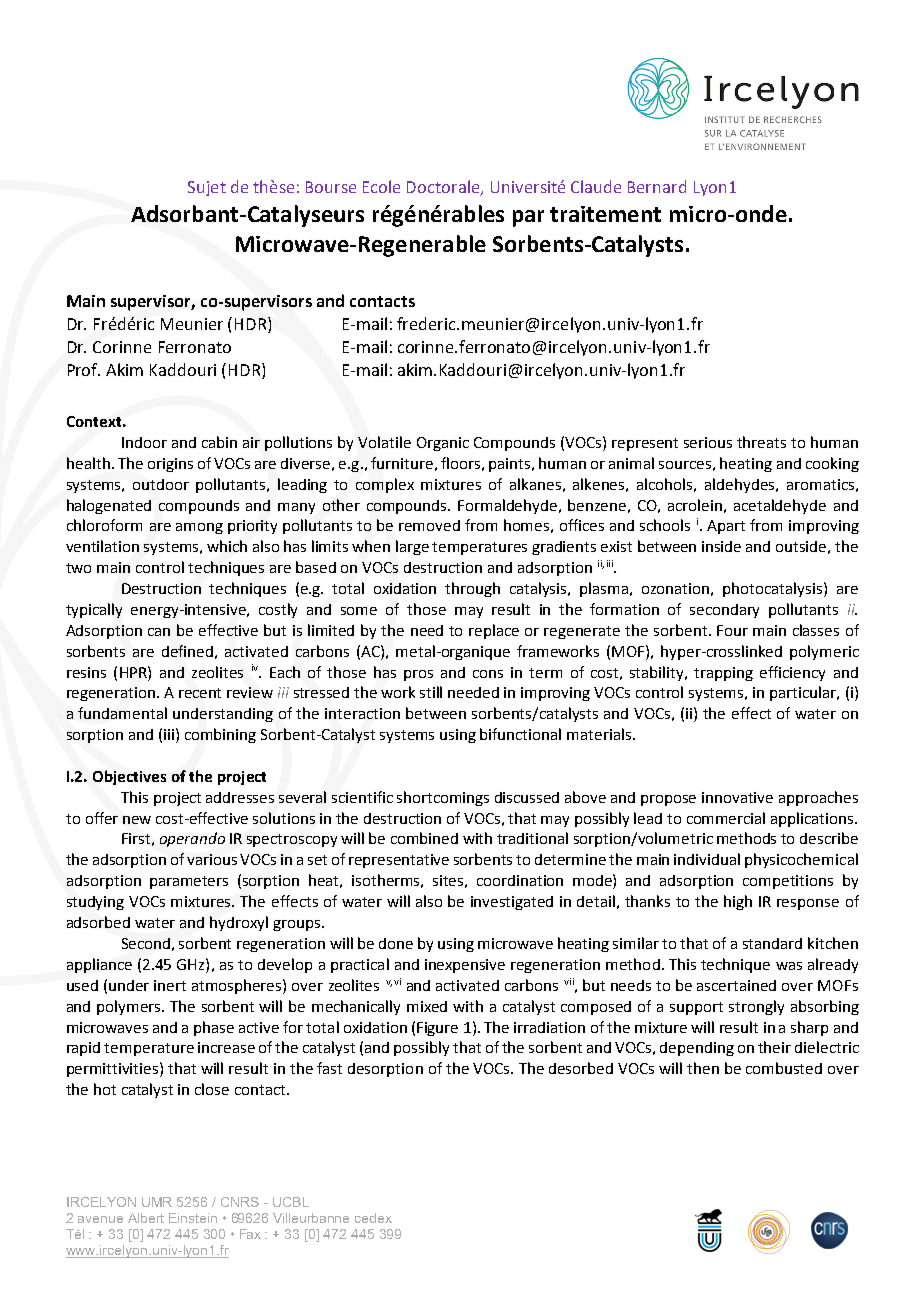 This document has width=924, height=1309. Describe the element at coordinates (207, 188) in the document. I see `Sujet` at that location.
